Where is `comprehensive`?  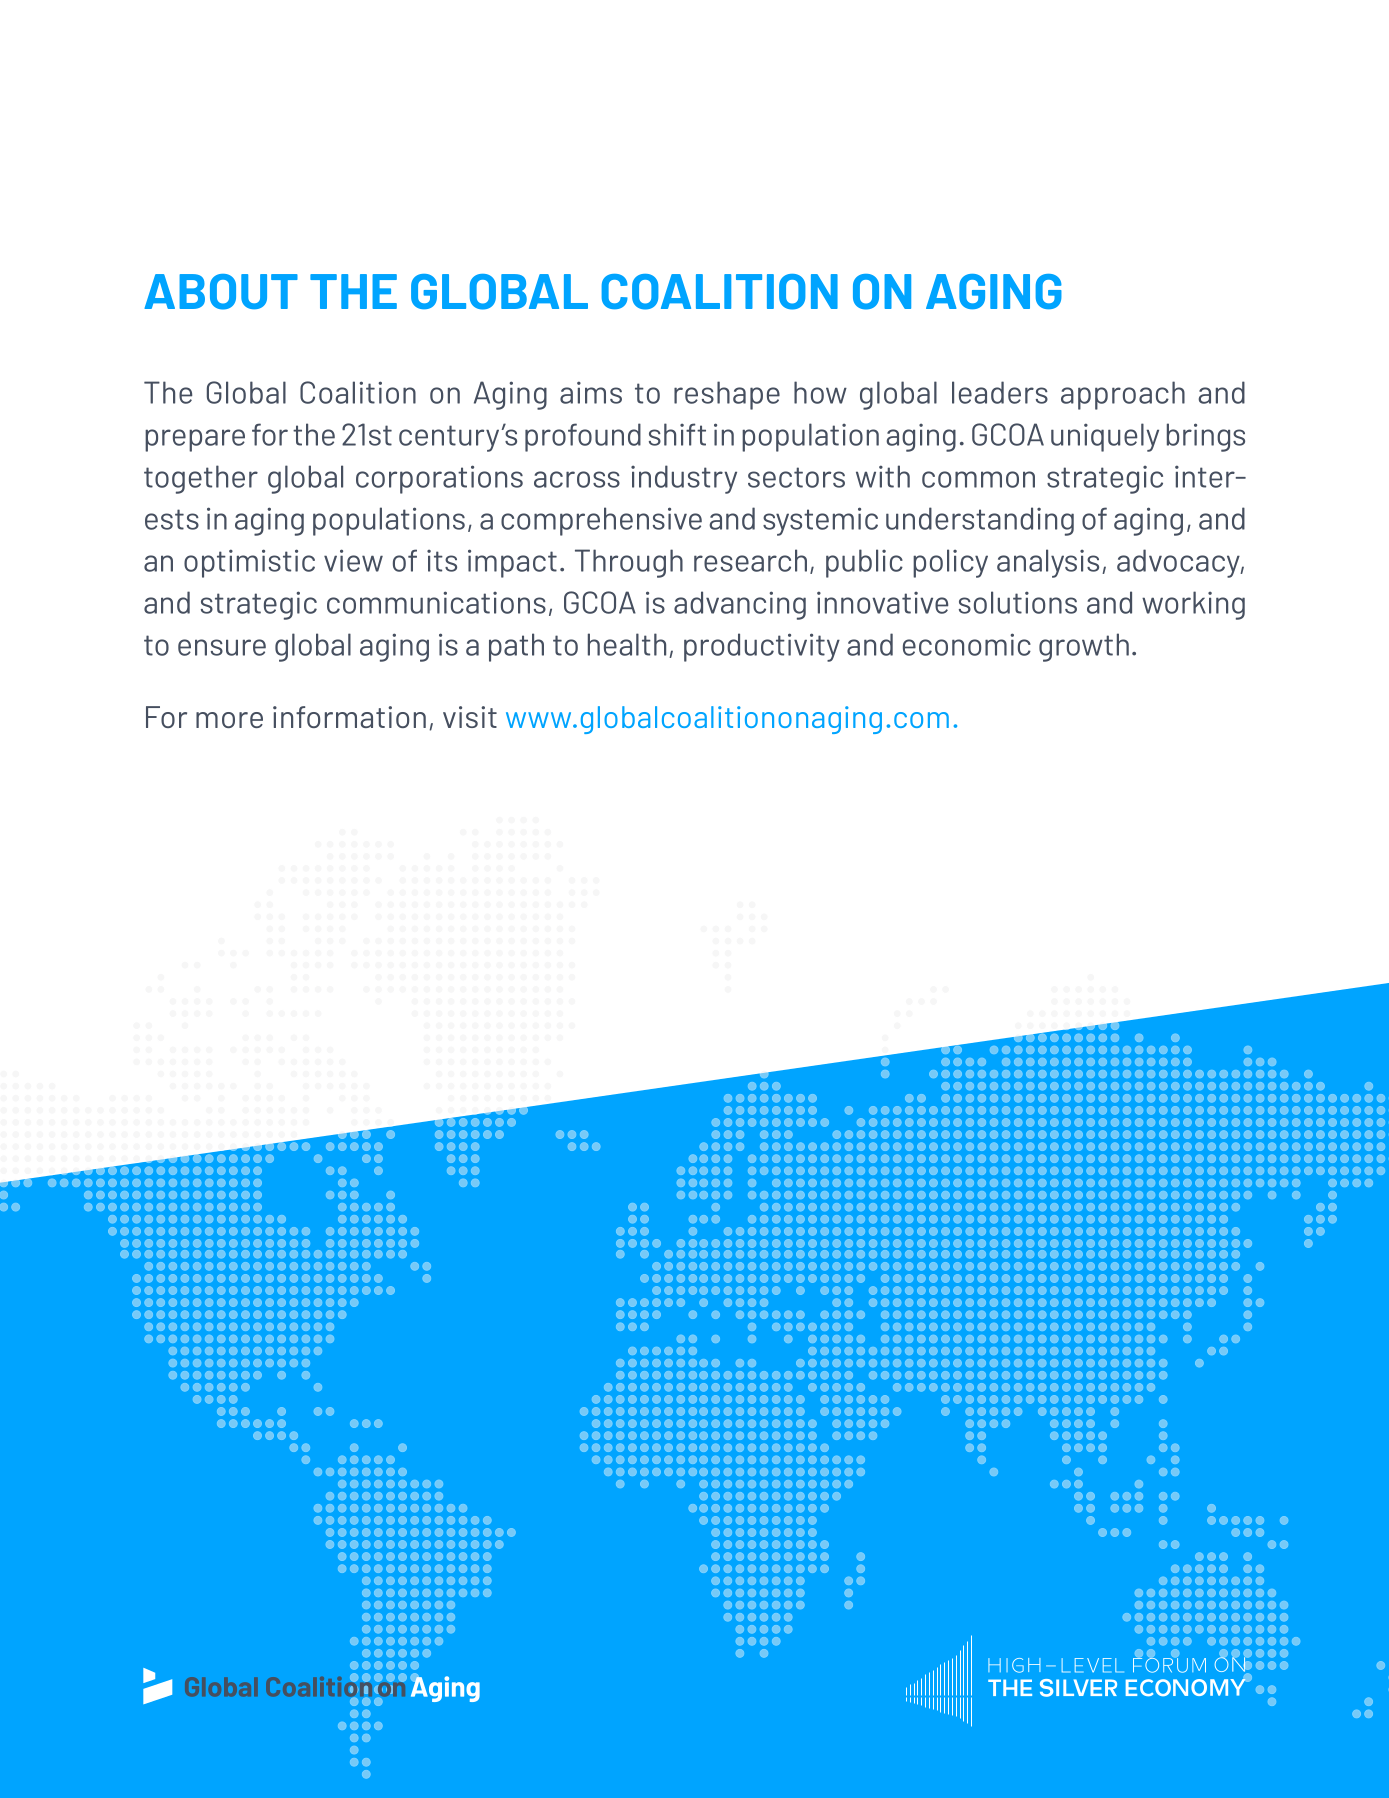 comprehensive is located at coordinates (601, 521).
